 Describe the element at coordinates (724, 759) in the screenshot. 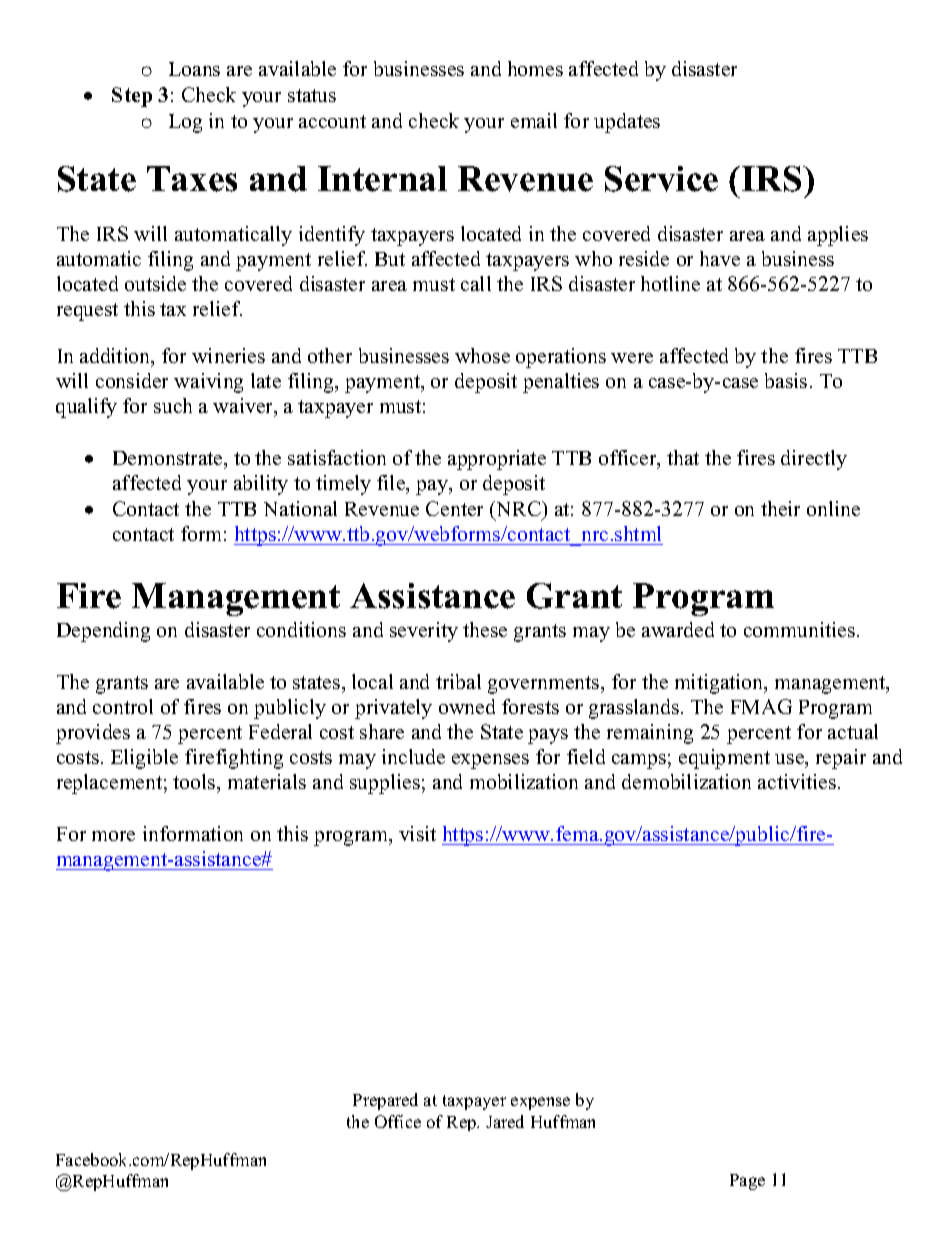

I see `equipment` at that location.
